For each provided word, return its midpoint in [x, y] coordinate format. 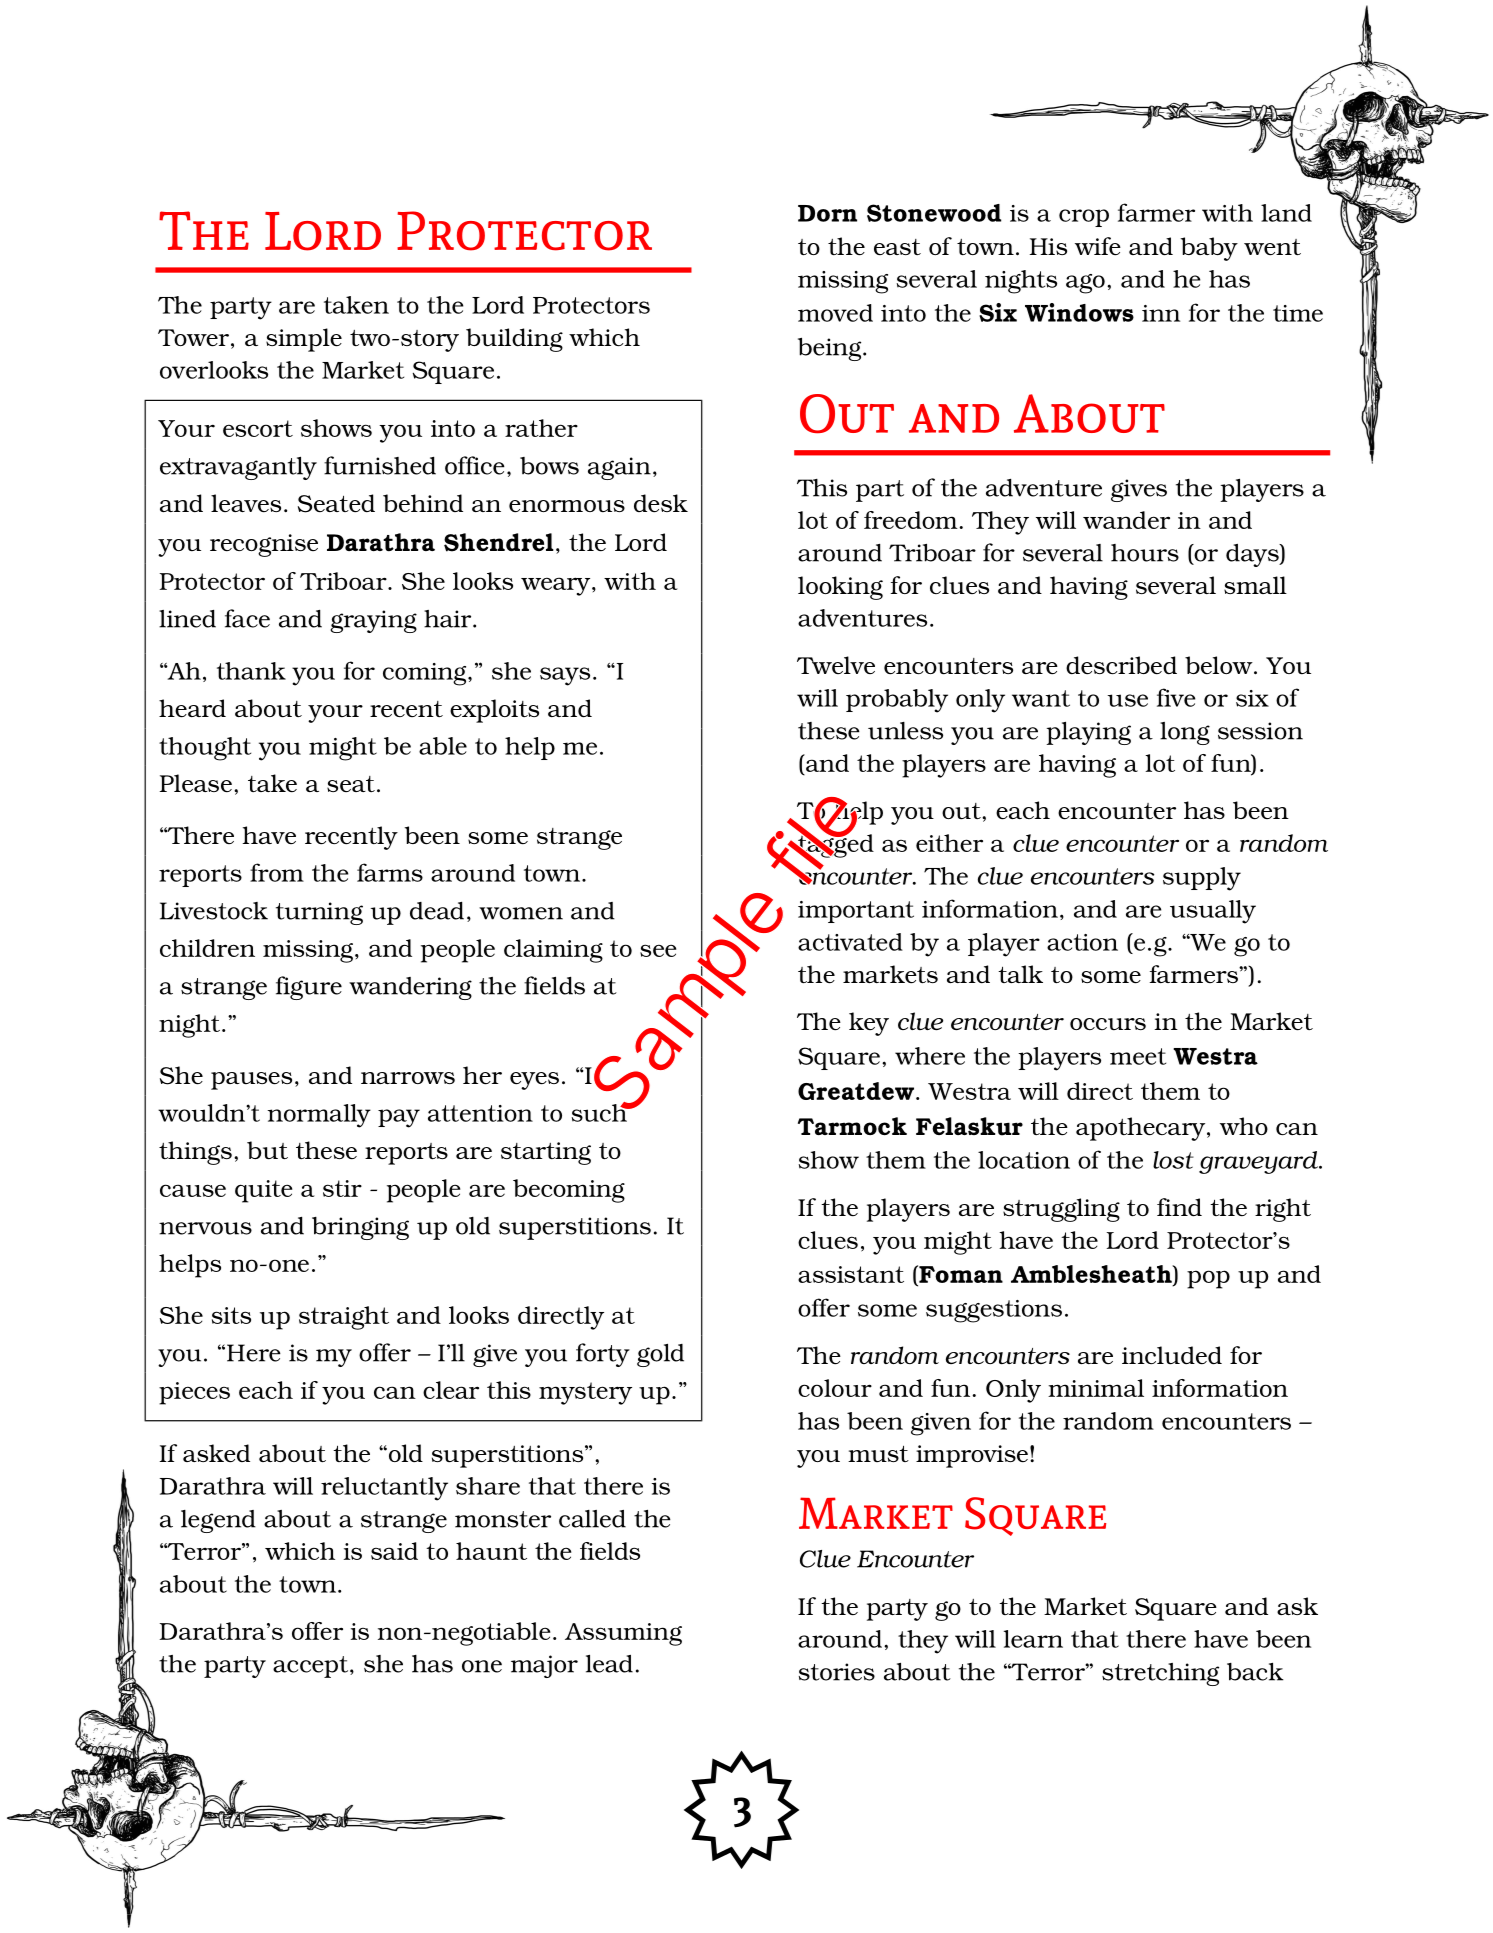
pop [1208, 1279]
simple [304, 340]
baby [1209, 249]
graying [373, 621]
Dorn [827, 213]
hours [1145, 553]
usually [1213, 912]
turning [319, 913]
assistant [851, 1274]
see [658, 950]
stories [837, 1672]
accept [312, 1667]
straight [344, 1318]
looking [840, 588]
